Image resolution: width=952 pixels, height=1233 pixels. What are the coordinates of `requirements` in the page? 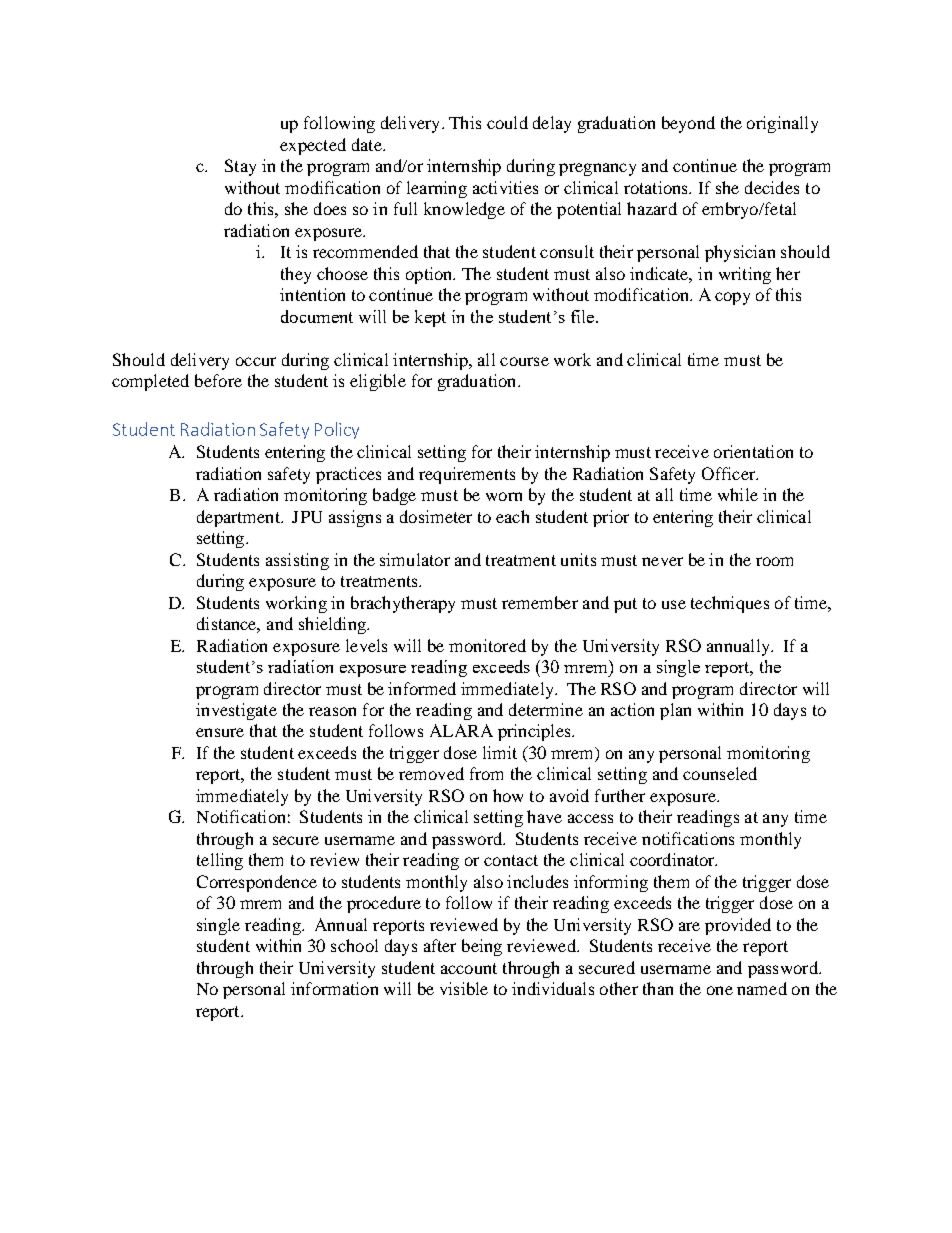 It's located at (467, 475).
